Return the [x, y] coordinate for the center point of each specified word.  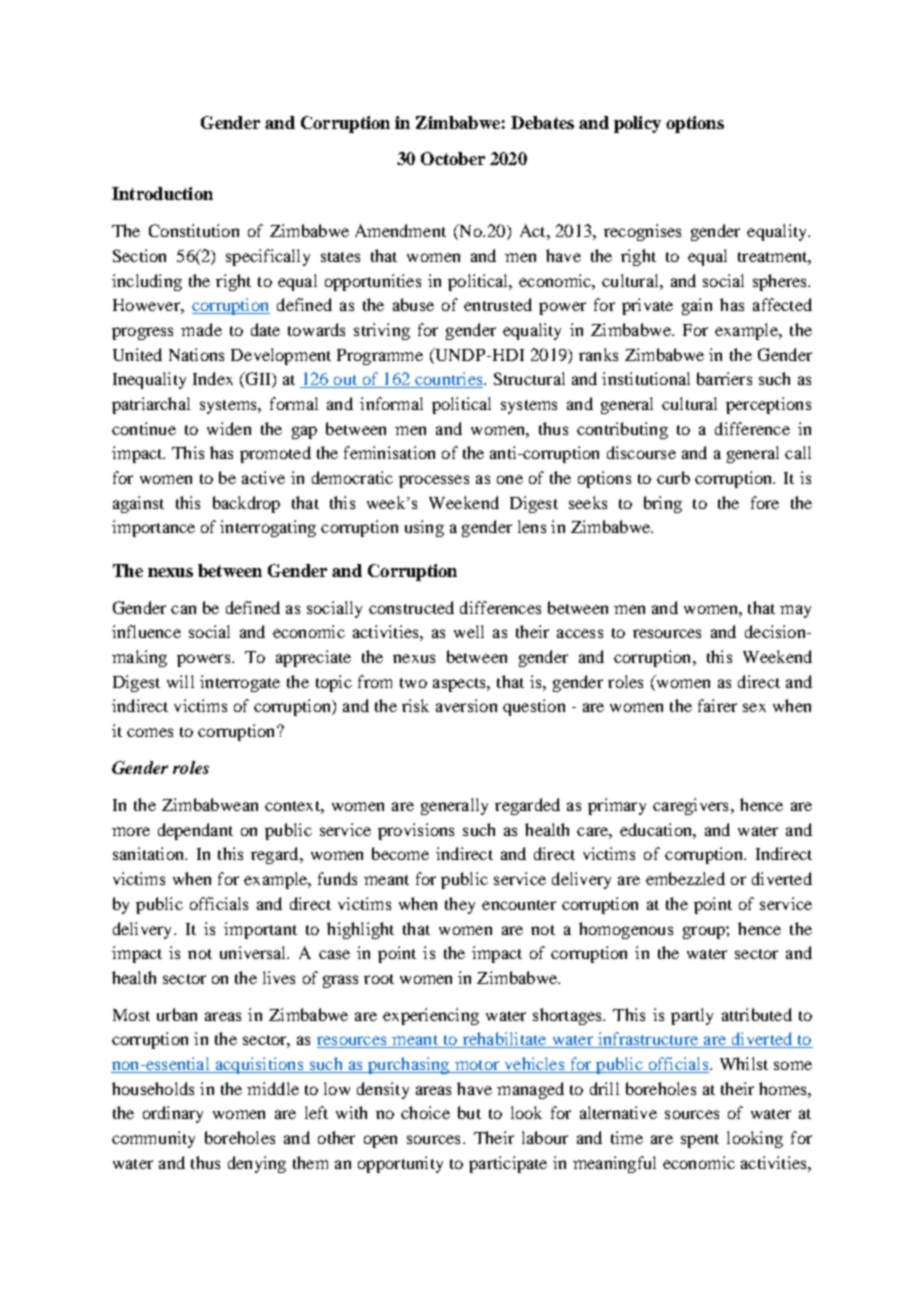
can [183, 609]
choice [425, 1112]
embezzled [685, 878]
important [260, 930]
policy [637, 124]
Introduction [162, 193]
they [460, 905]
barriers [724, 378]
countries [449, 380]
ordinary [173, 1114]
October [453, 158]
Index [213, 378]
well [469, 631]
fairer [717, 705]
